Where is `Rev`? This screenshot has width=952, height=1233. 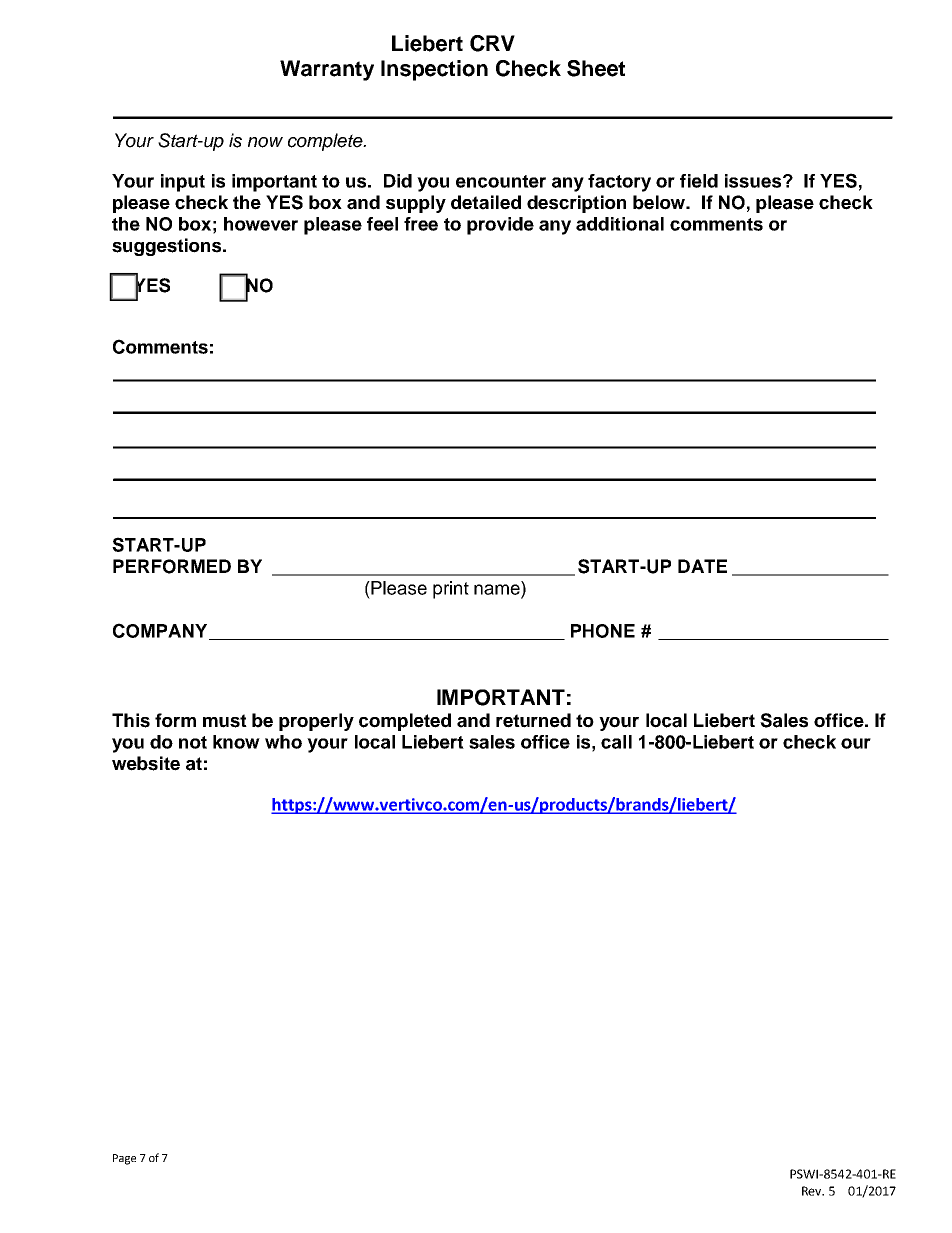
Rev is located at coordinates (813, 1191).
